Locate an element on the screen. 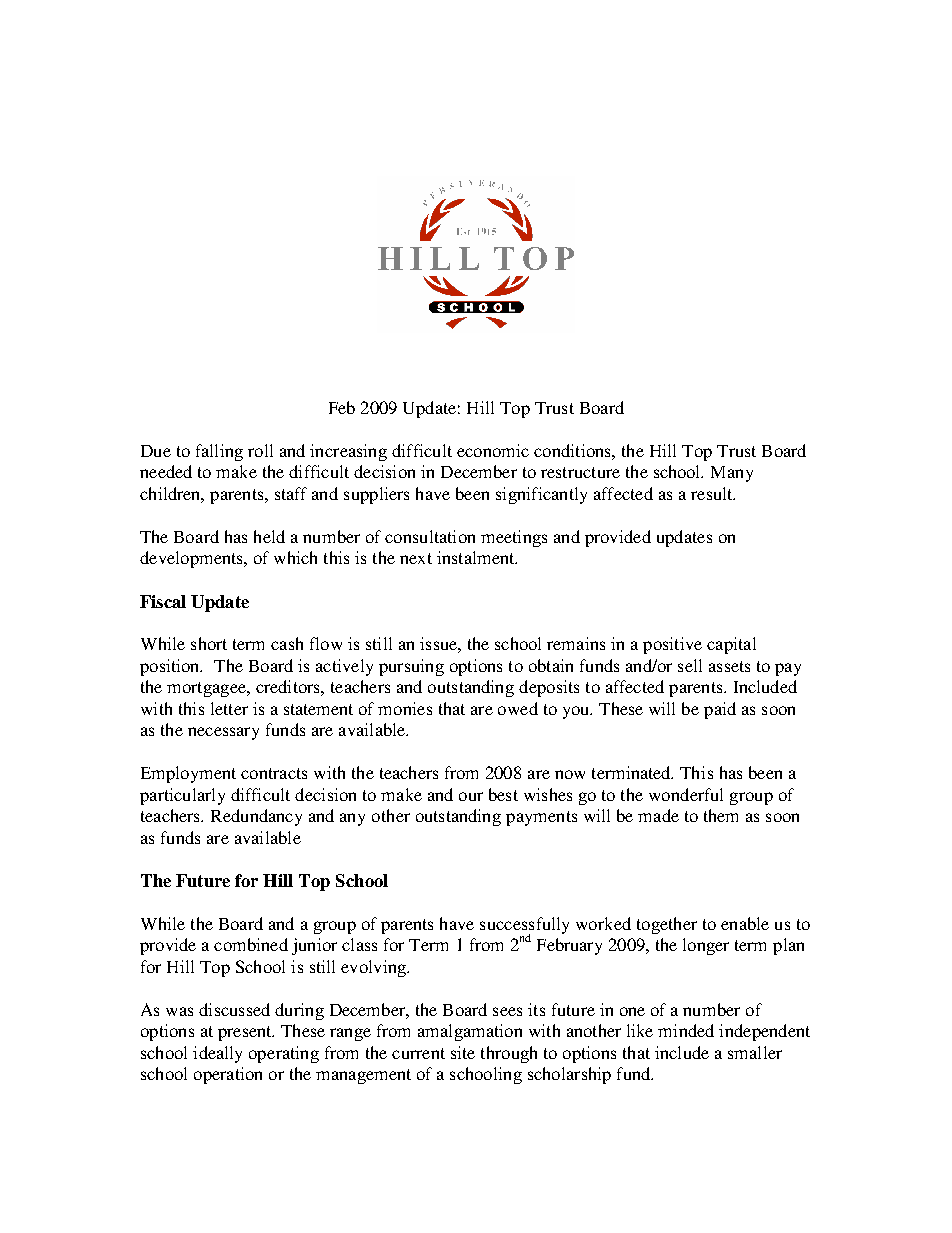  economic is located at coordinates (493, 450).
